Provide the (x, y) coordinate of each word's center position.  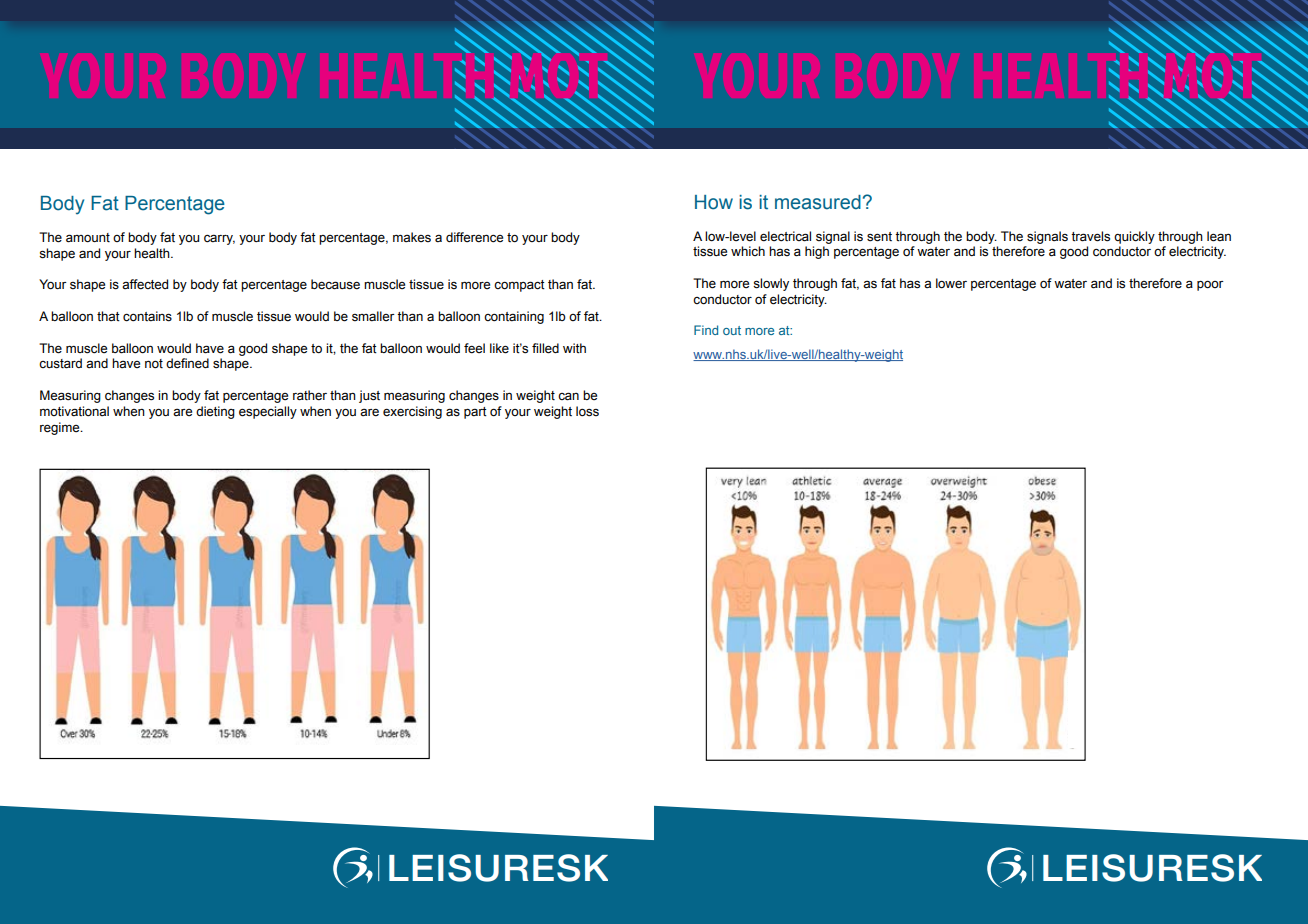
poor (1210, 285)
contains (147, 316)
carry (219, 239)
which (748, 251)
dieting (215, 412)
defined (187, 363)
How (714, 202)
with (574, 348)
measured (818, 202)
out (732, 330)
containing (514, 317)
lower (951, 283)
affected (145, 284)
